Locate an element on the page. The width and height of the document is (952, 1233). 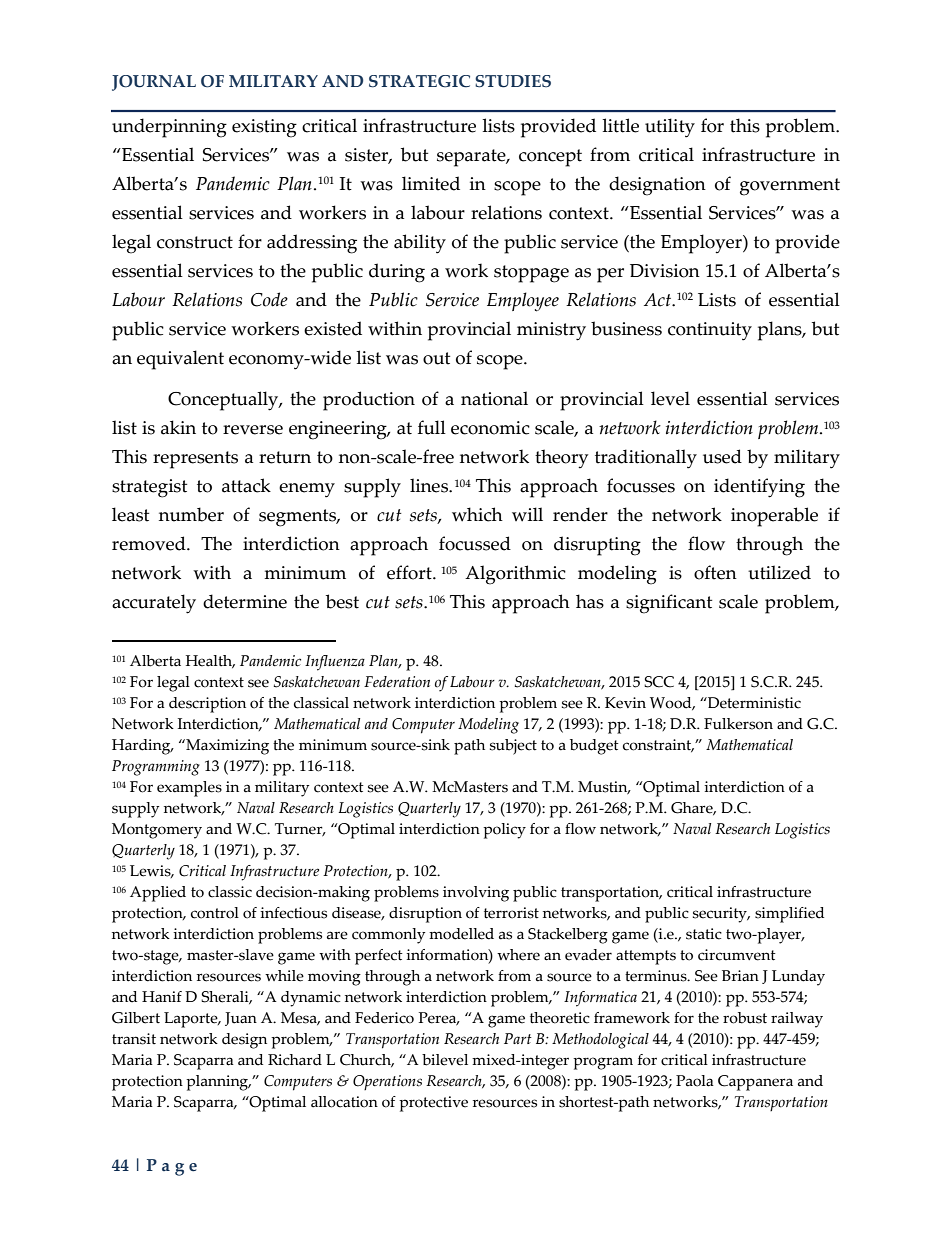
utility is located at coordinates (670, 128).
